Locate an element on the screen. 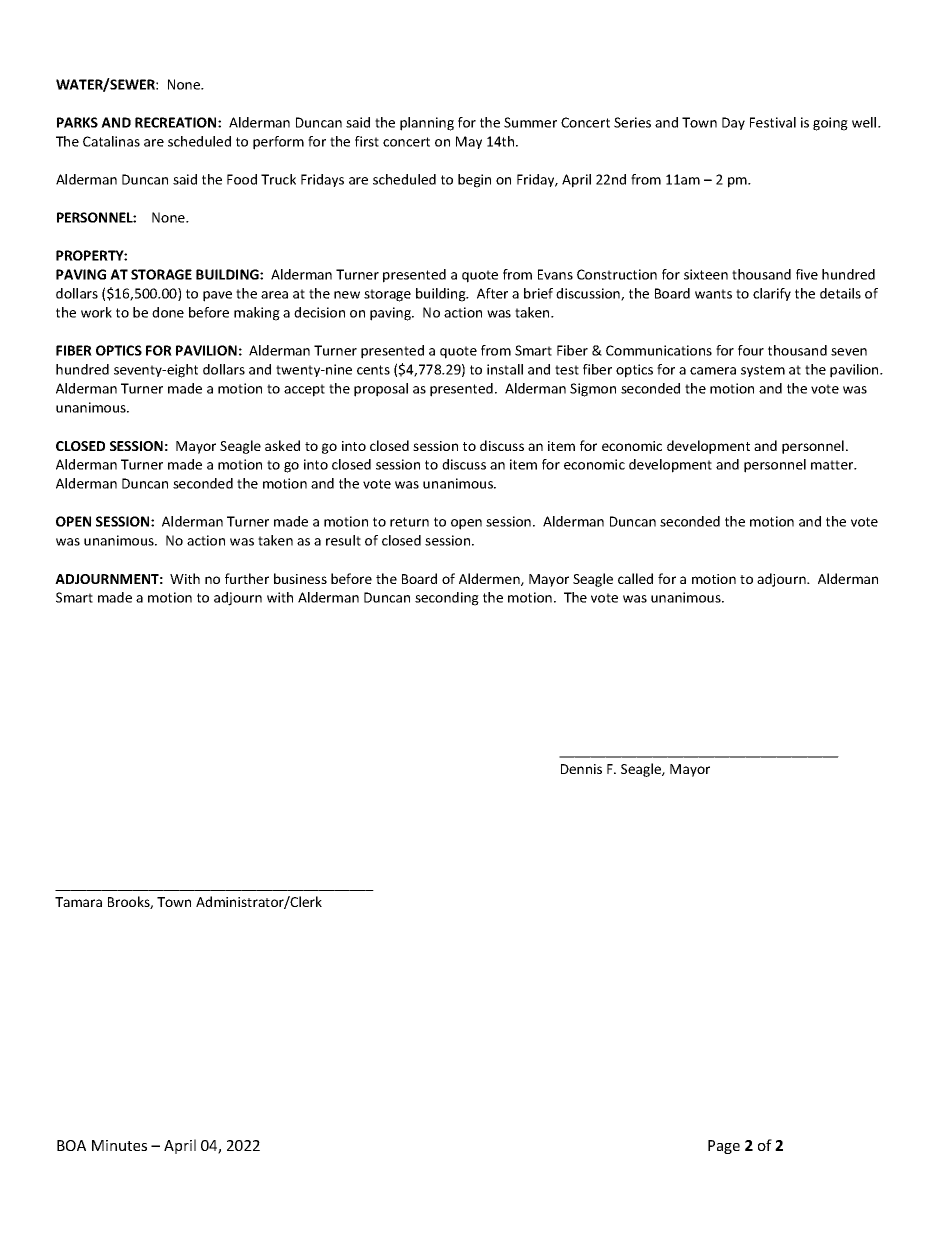  Aldermen is located at coordinates (490, 579).
